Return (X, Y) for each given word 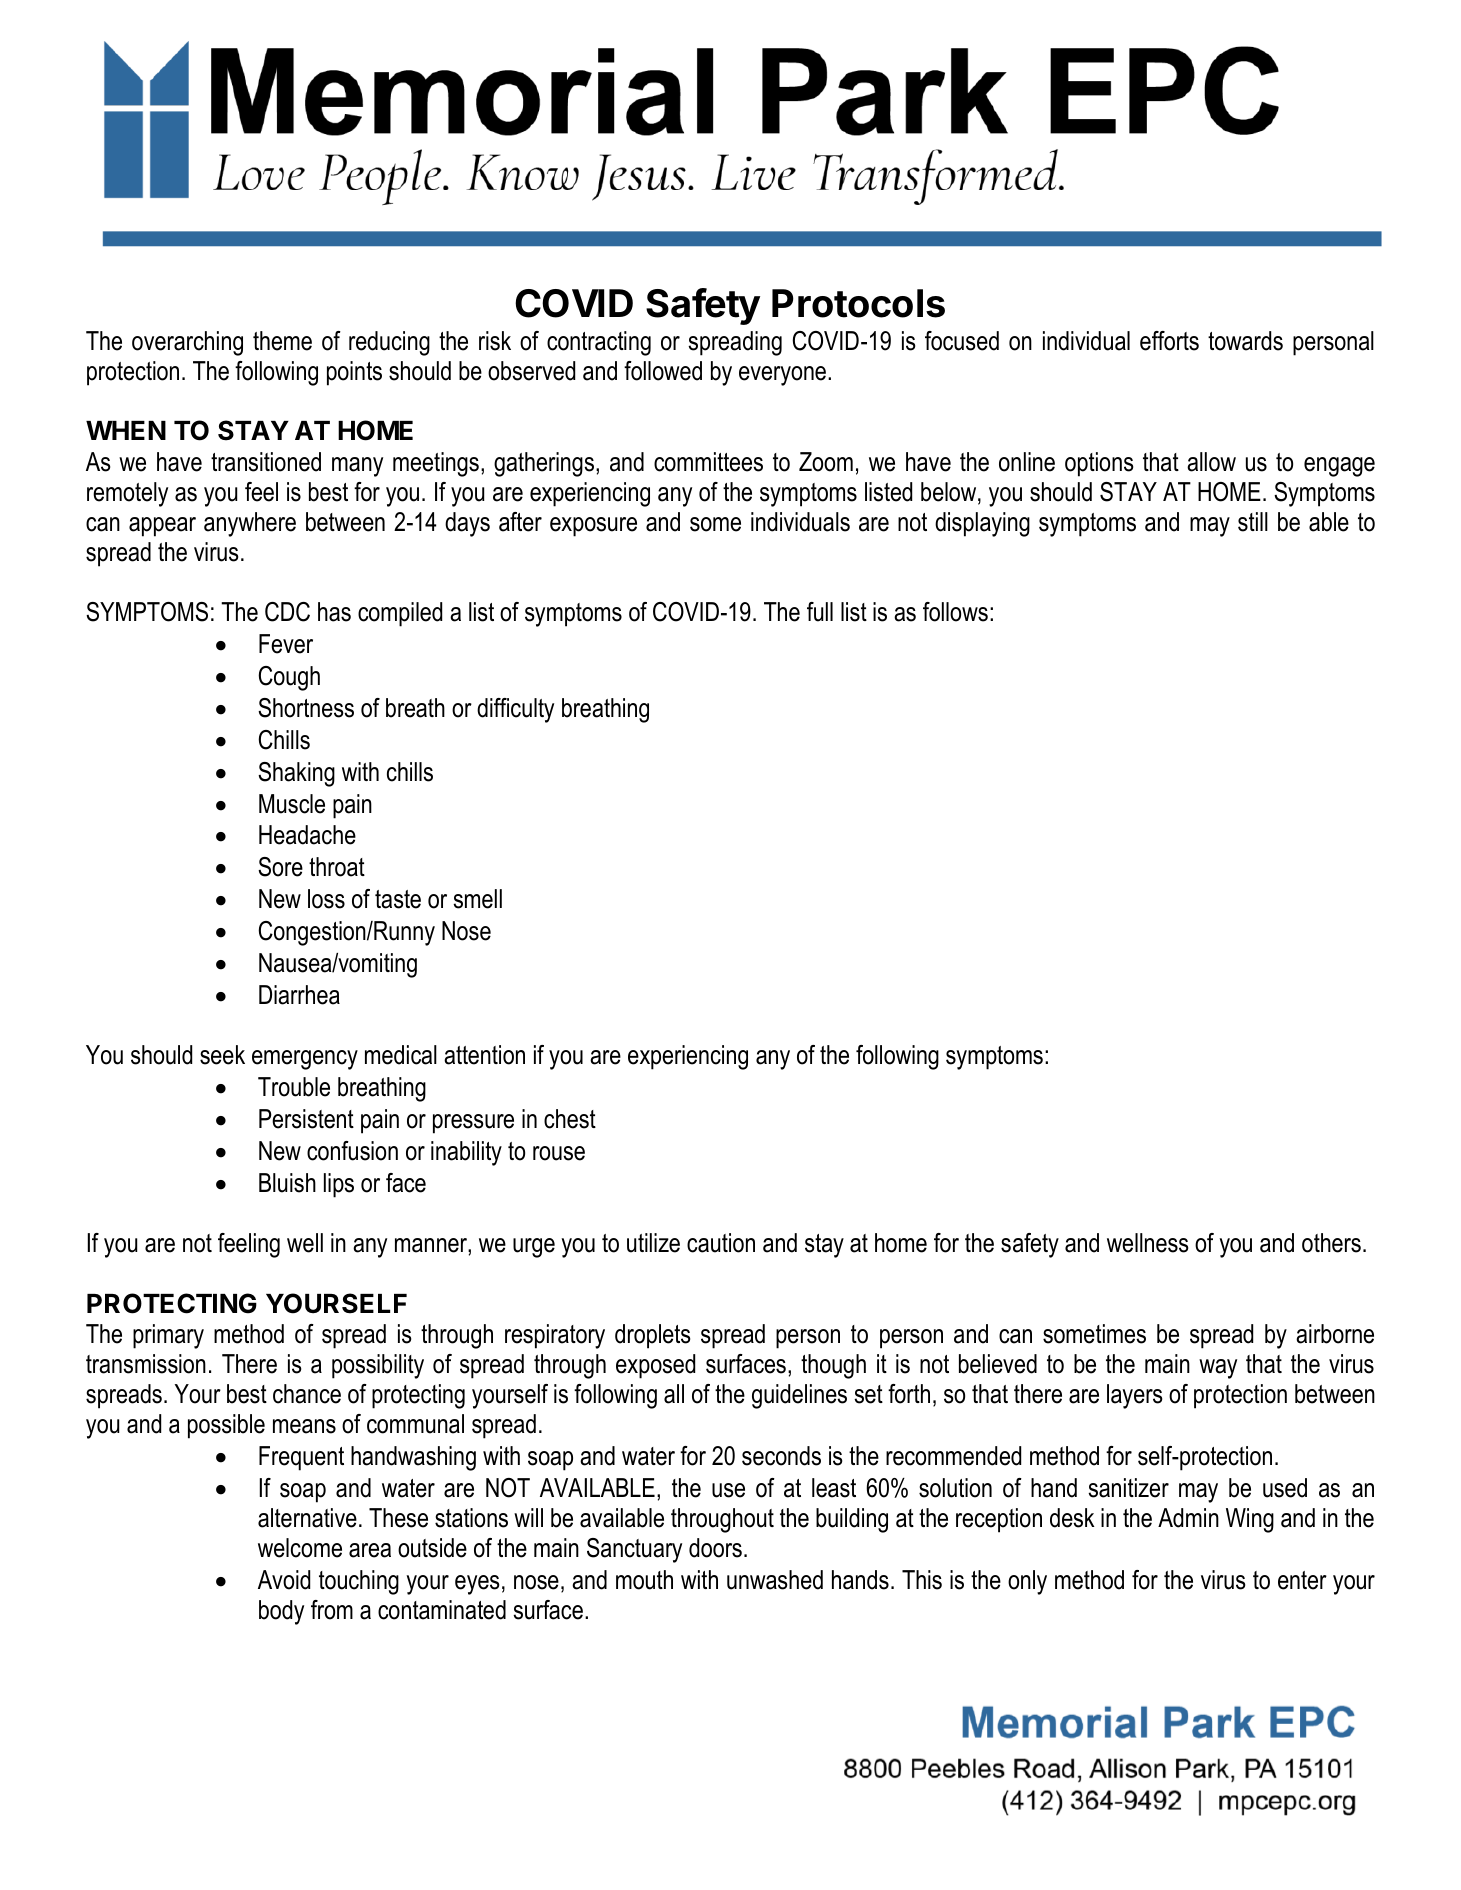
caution (721, 1243)
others (1331, 1243)
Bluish (287, 1183)
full (820, 612)
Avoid (284, 1580)
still (1253, 522)
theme (282, 341)
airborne (1335, 1334)
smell (477, 899)
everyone (782, 376)
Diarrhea (299, 995)
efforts (1169, 341)
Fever (286, 644)
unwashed (775, 1580)
